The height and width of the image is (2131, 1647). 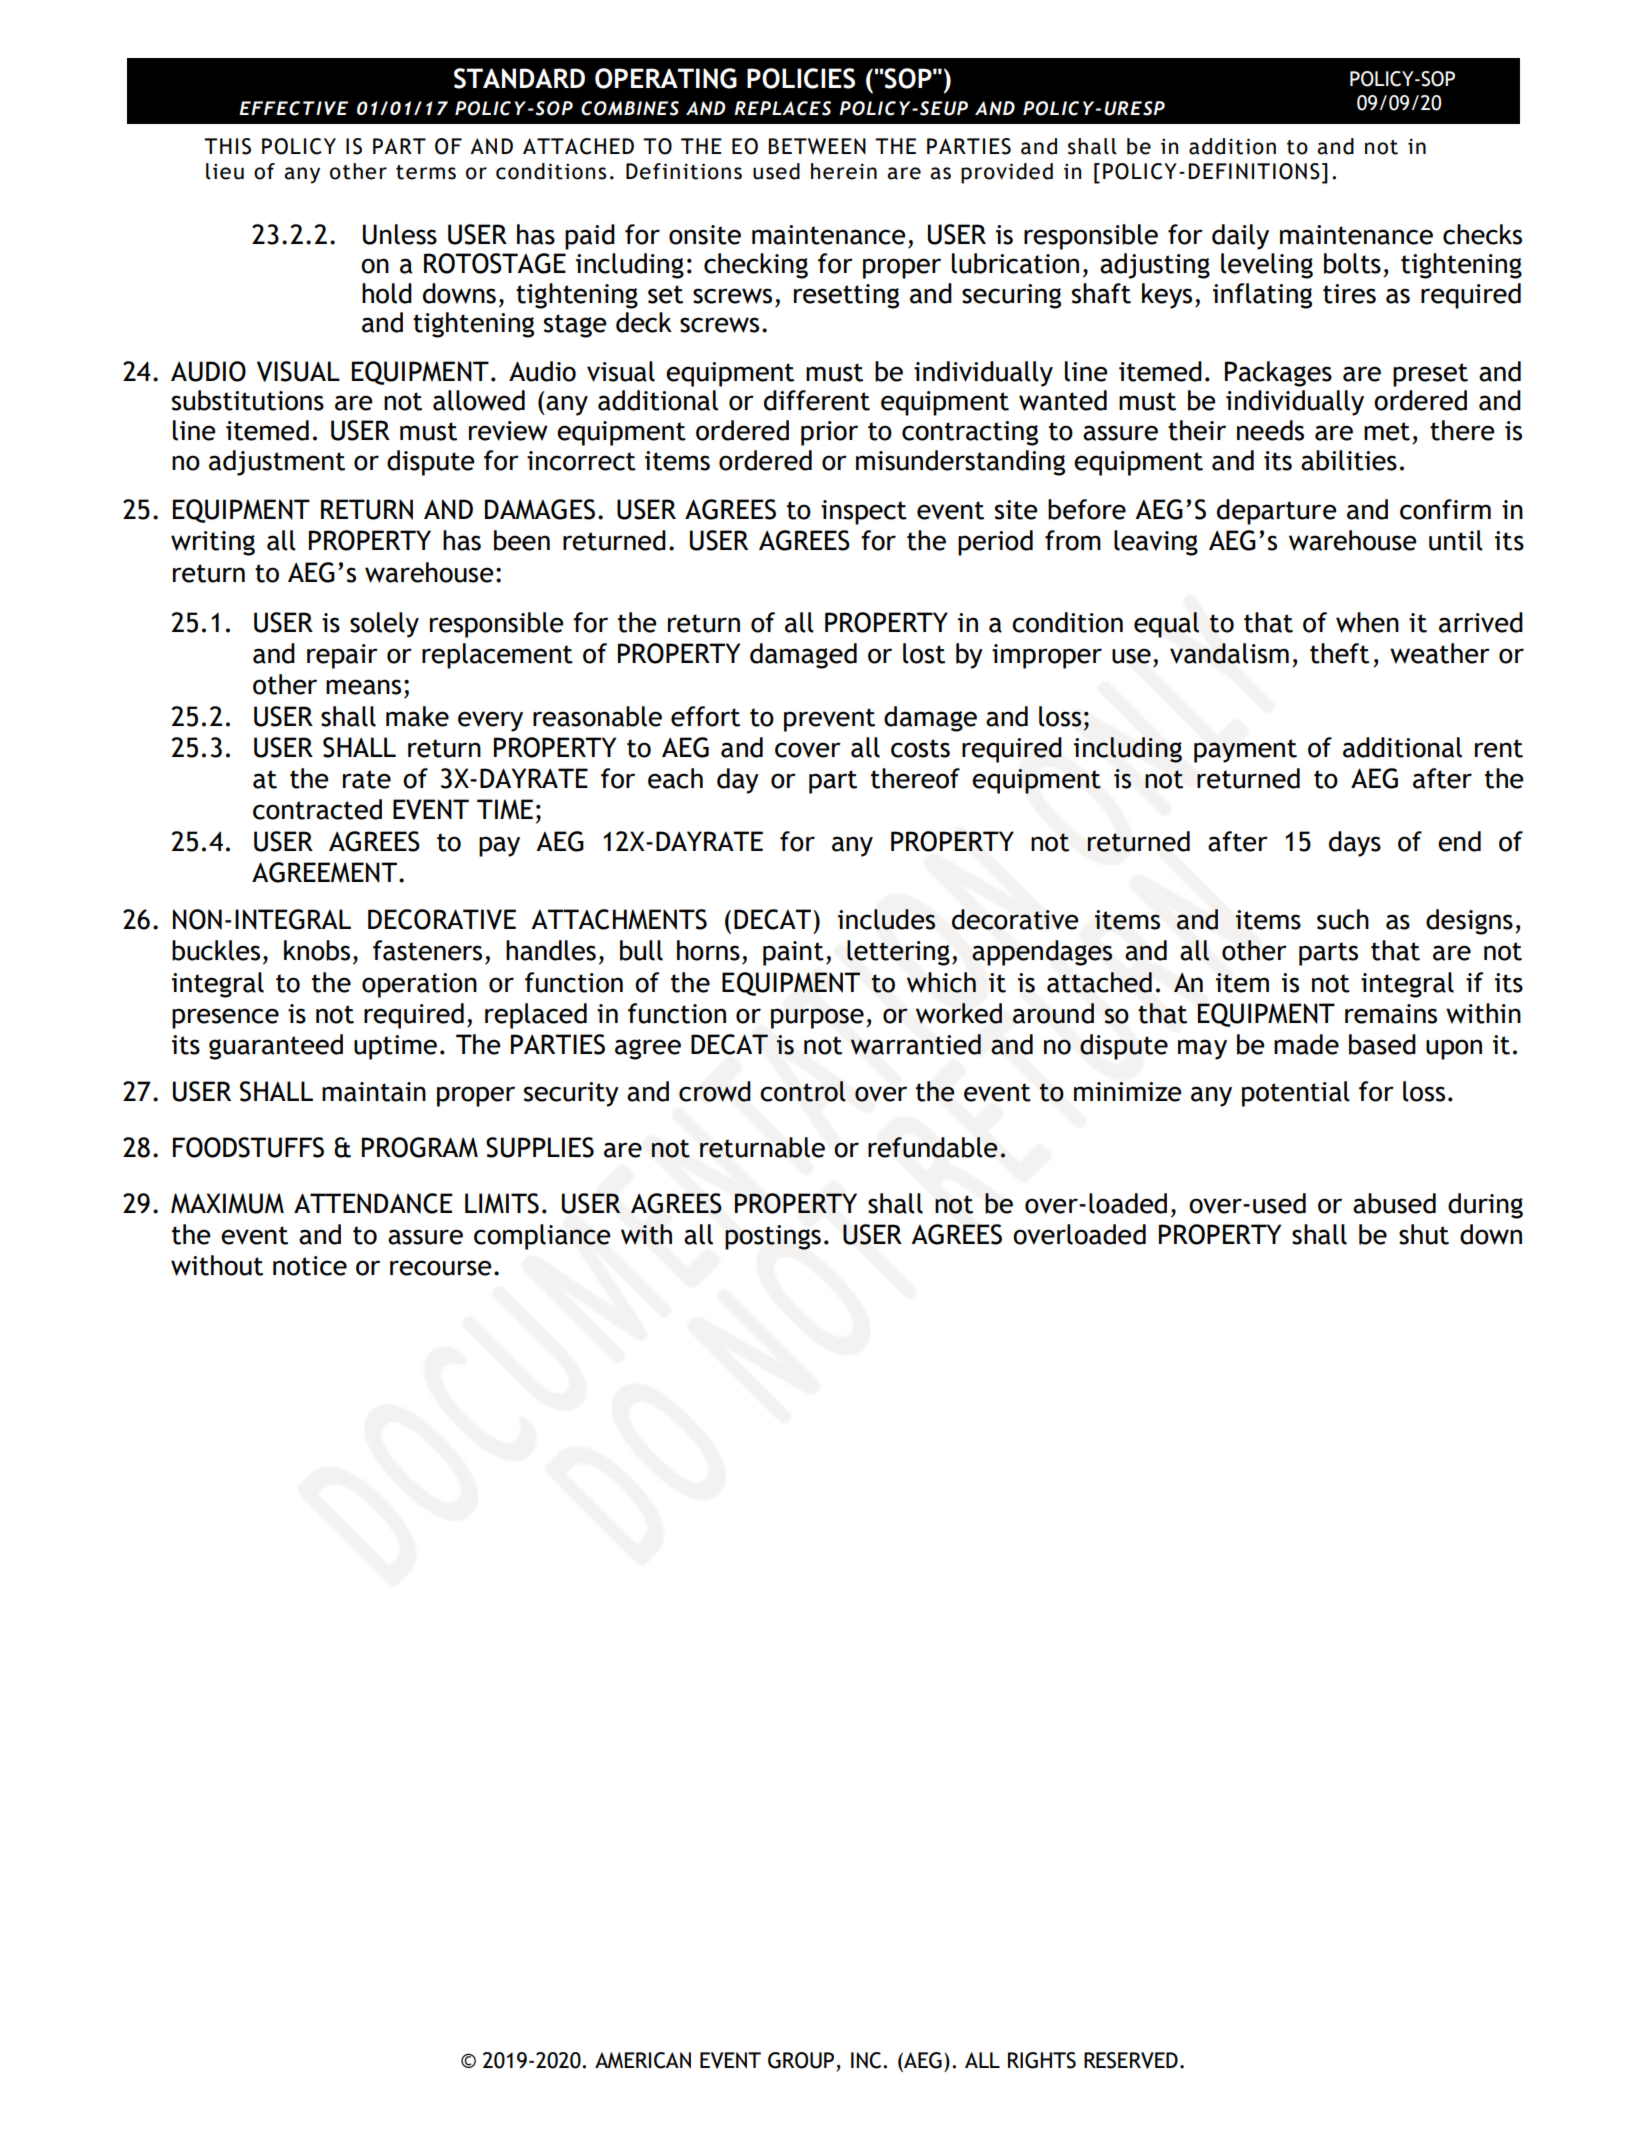 What do you see at coordinates (643, 2060) in the image?
I see `AMERICAN` at bounding box center [643, 2060].
